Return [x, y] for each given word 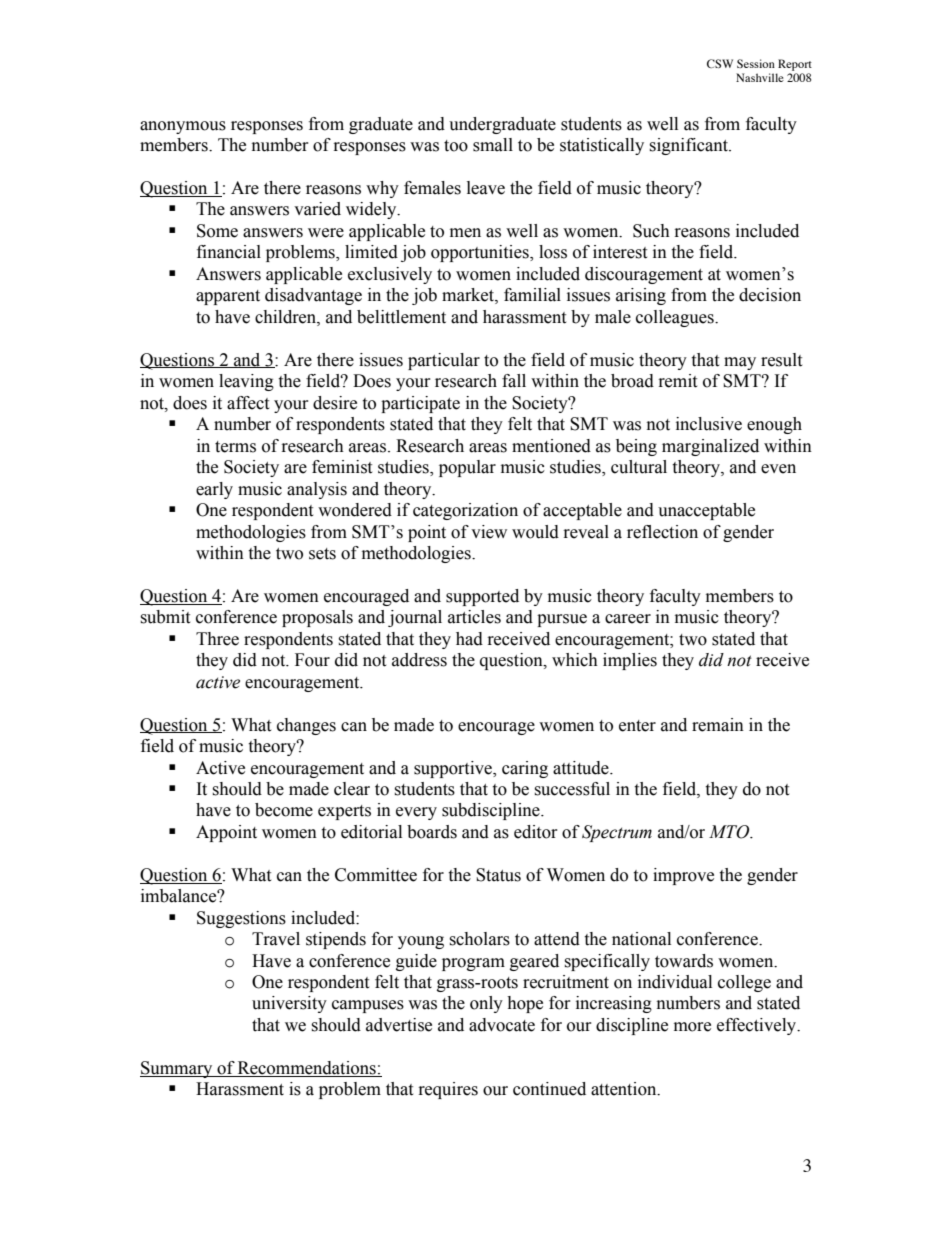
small [493, 145]
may [740, 363]
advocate [502, 1025]
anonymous [183, 127]
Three [217, 639]
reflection [662, 532]
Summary [177, 1069]
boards [432, 832]
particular [444, 361]
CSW [720, 63]
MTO [730, 832]
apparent [228, 297]
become [284, 810]
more [692, 1027]
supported [482, 597]
